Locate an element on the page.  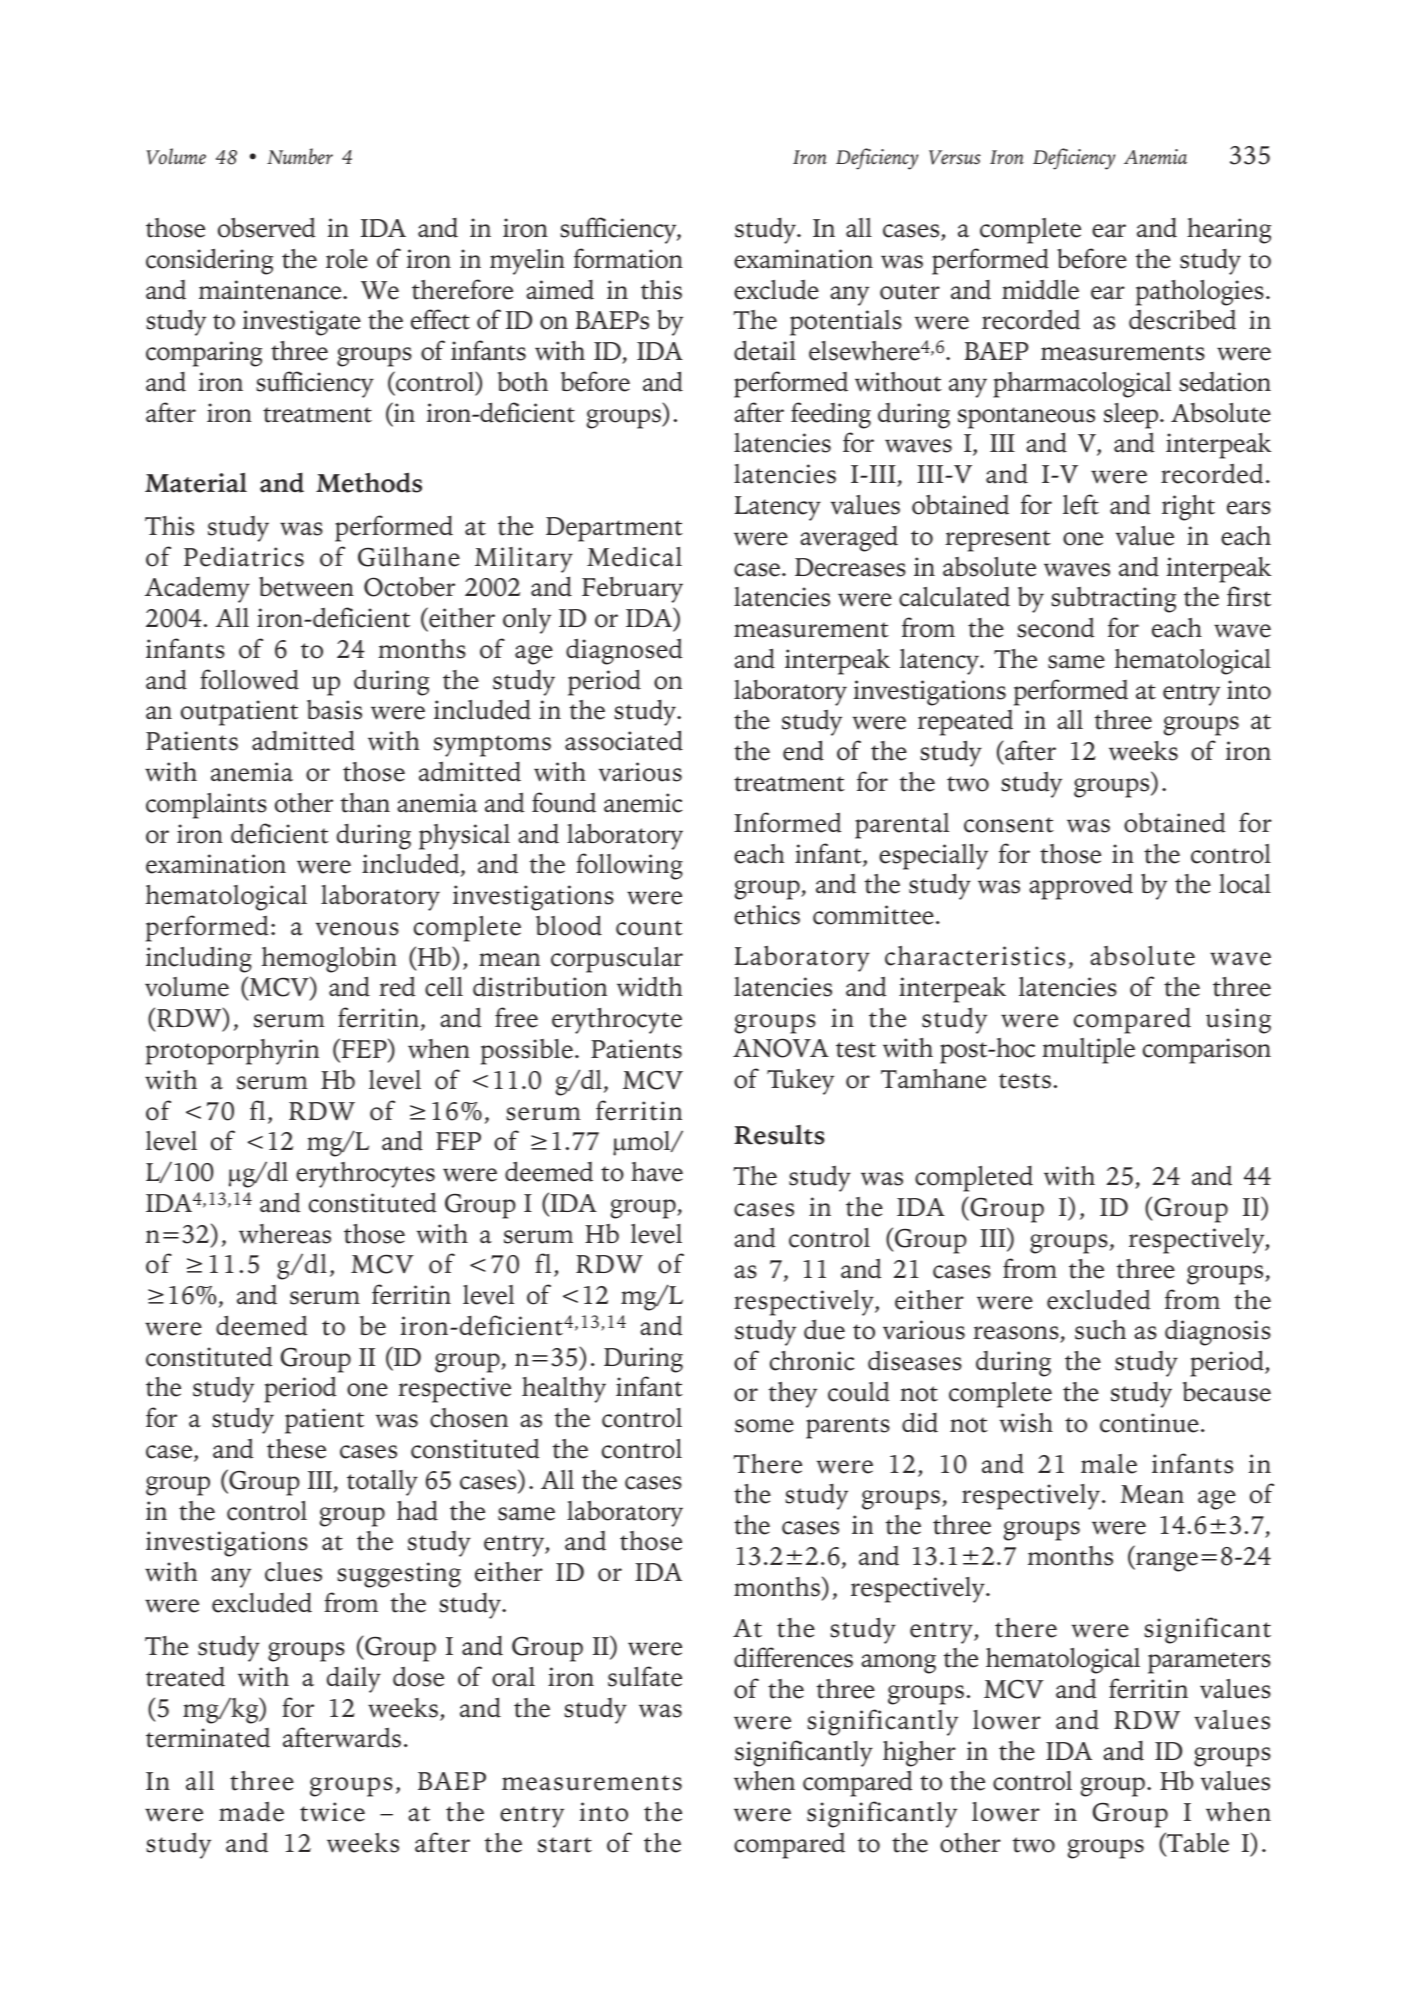
second is located at coordinates (1055, 627).
